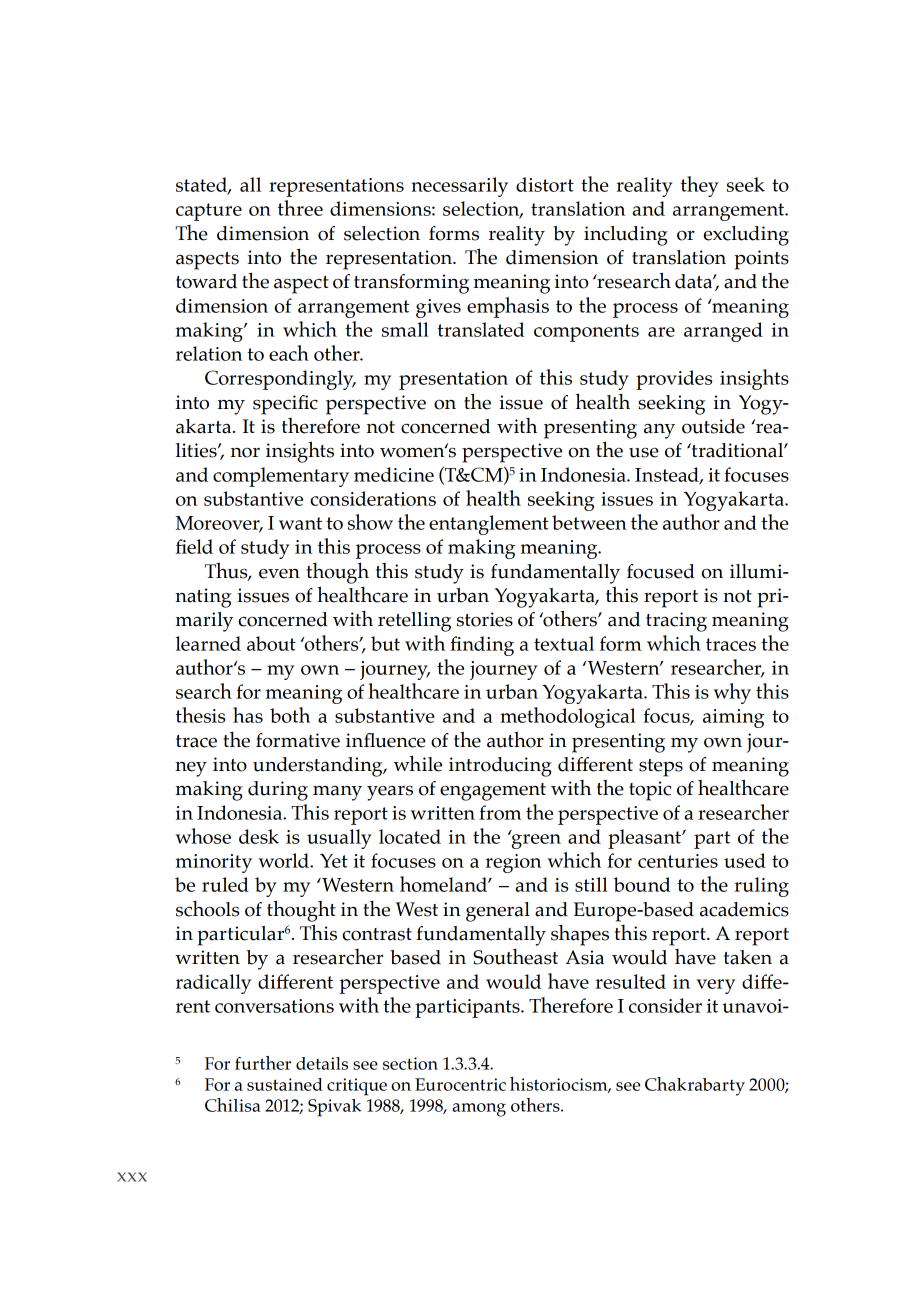 This page has height=1316, width=906. I want to click on they, so click(700, 186).
